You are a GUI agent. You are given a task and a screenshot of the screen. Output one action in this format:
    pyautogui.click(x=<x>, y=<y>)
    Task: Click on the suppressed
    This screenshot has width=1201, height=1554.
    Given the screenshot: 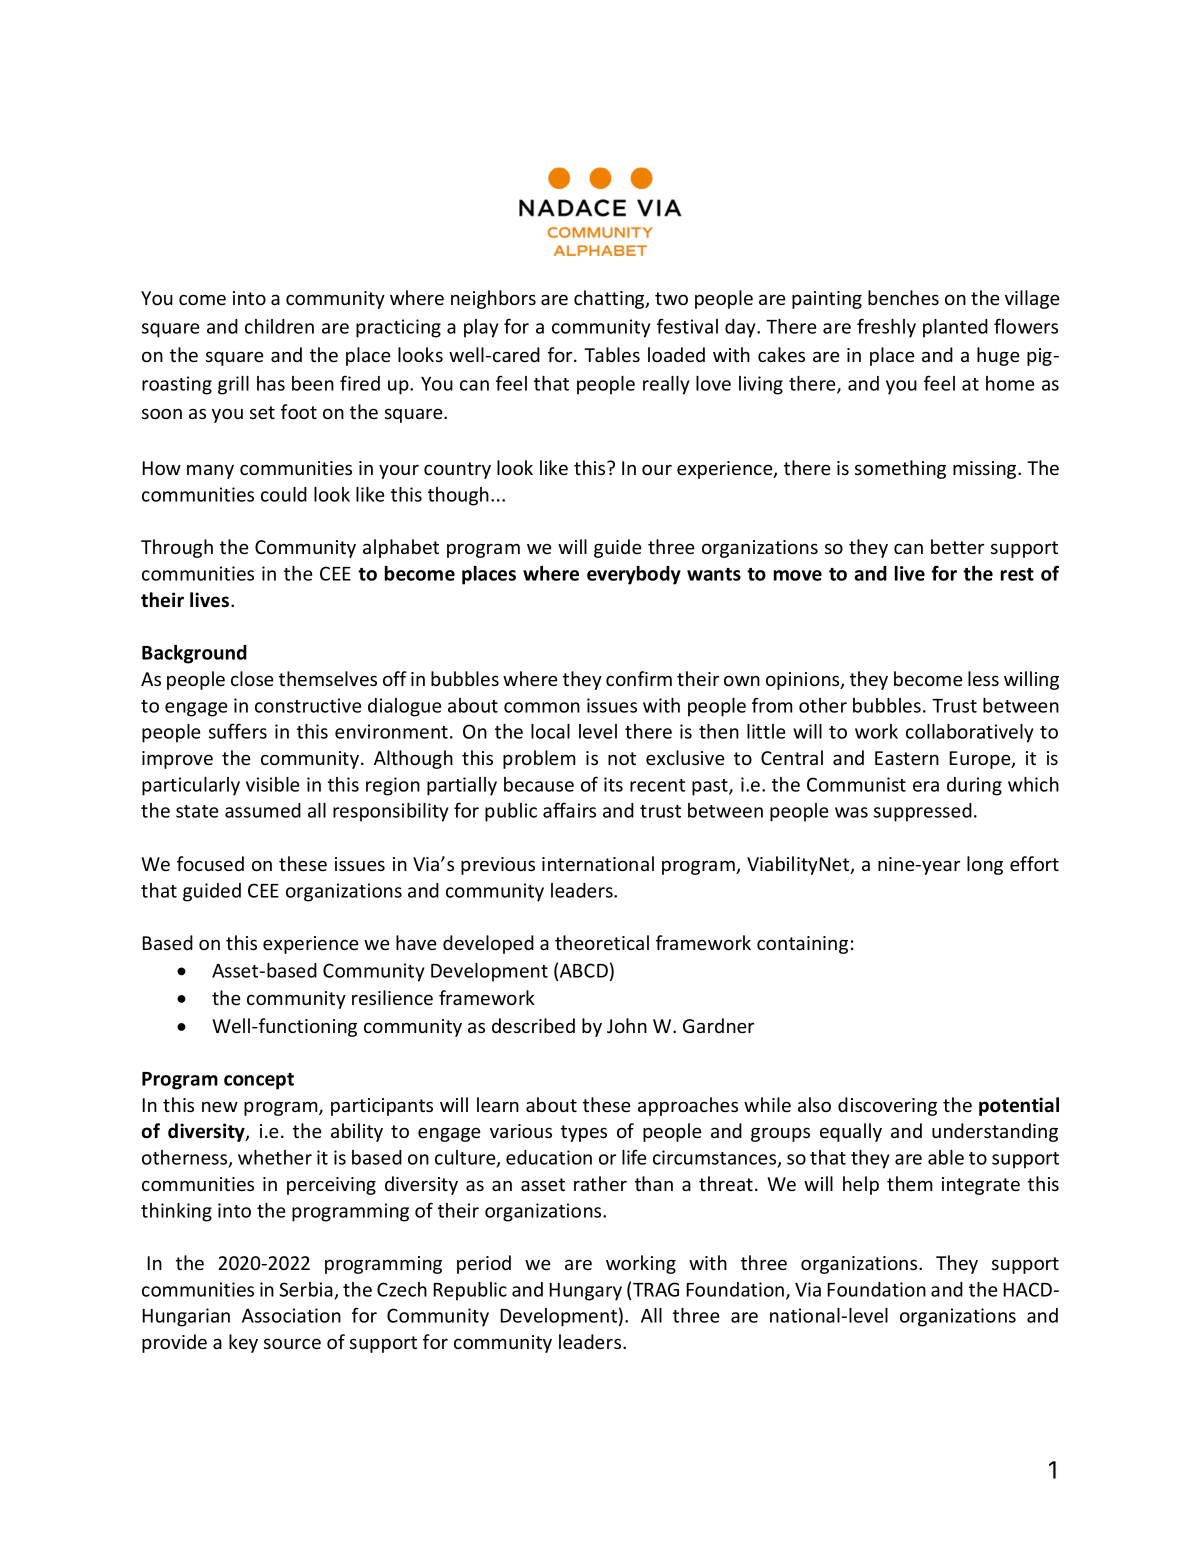 What is the action you would take?
    pyautogui.click(x=923, y=812)
